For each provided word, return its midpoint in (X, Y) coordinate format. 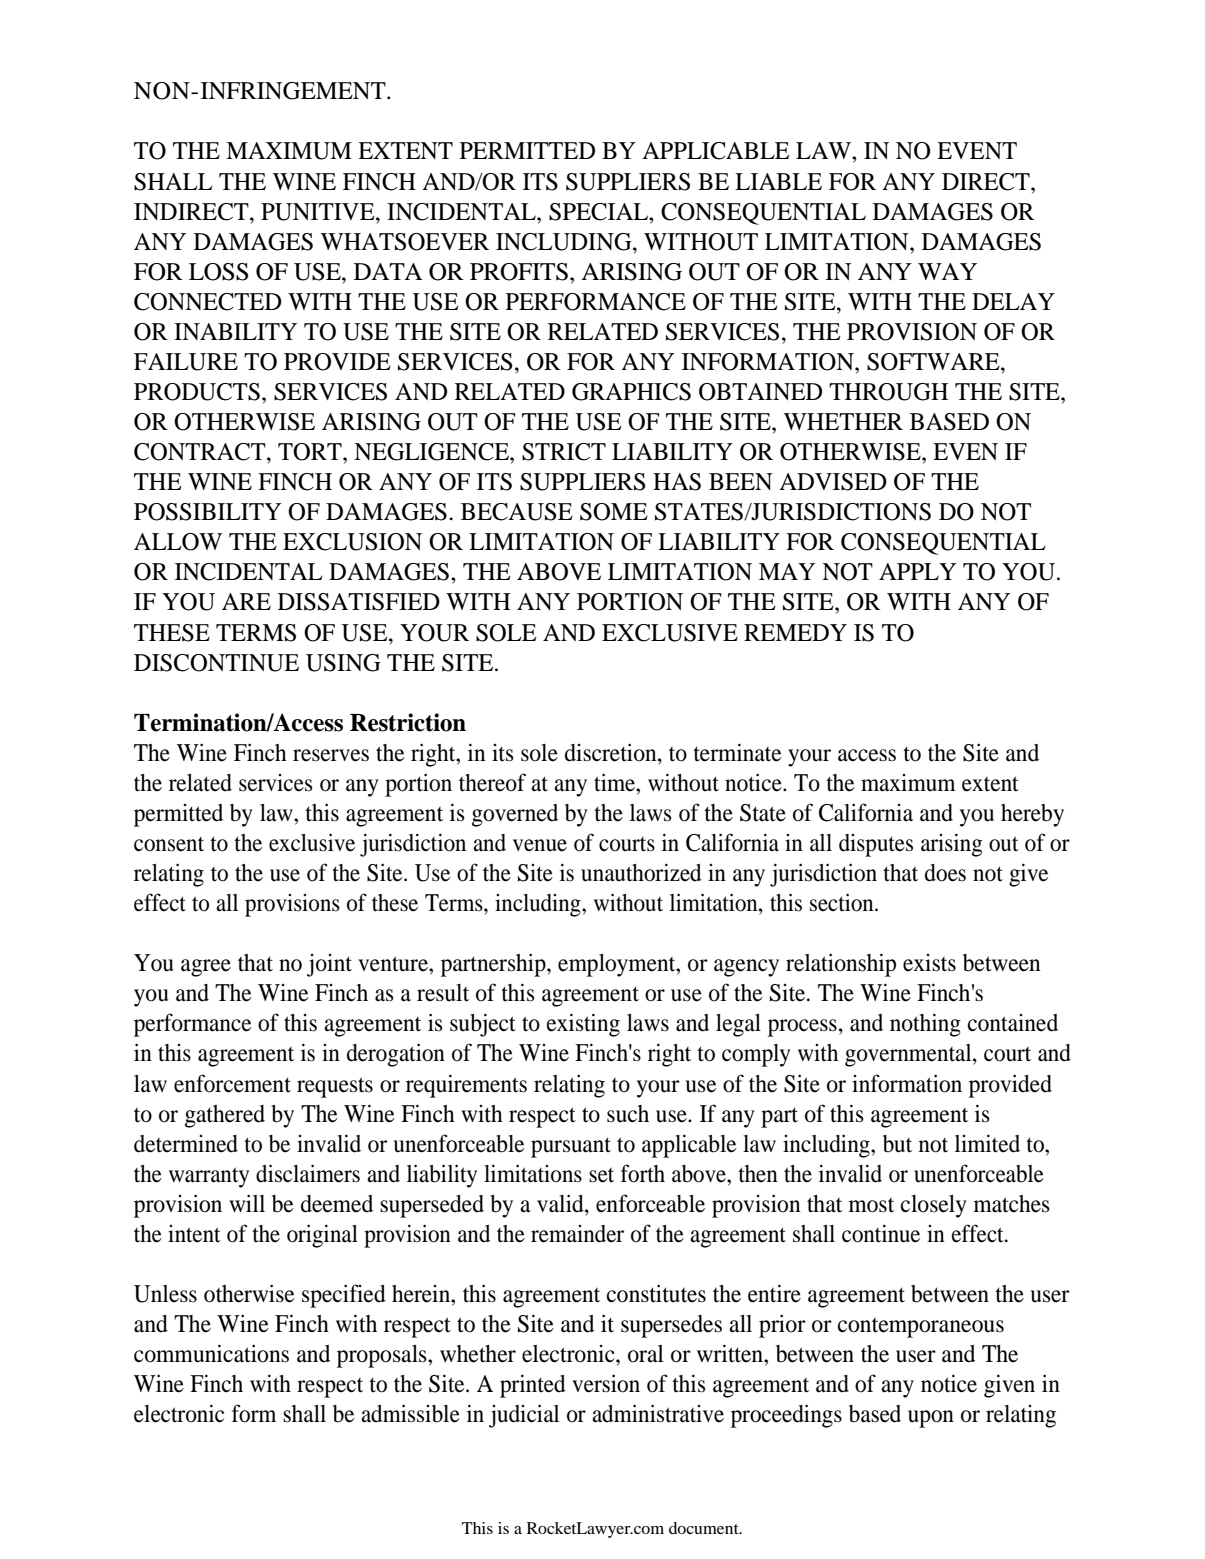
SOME (614, 512)
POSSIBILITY (208, 512)
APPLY (917, 571)
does (945, 873)
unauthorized (641, 872)
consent (169, 844)
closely (934, 1206)
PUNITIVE (319, 212)
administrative (658, 1413)
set (601, 1175)
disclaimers (308, 1173)
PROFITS (519, 272)
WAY (947, 271)
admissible (410, 1413)
